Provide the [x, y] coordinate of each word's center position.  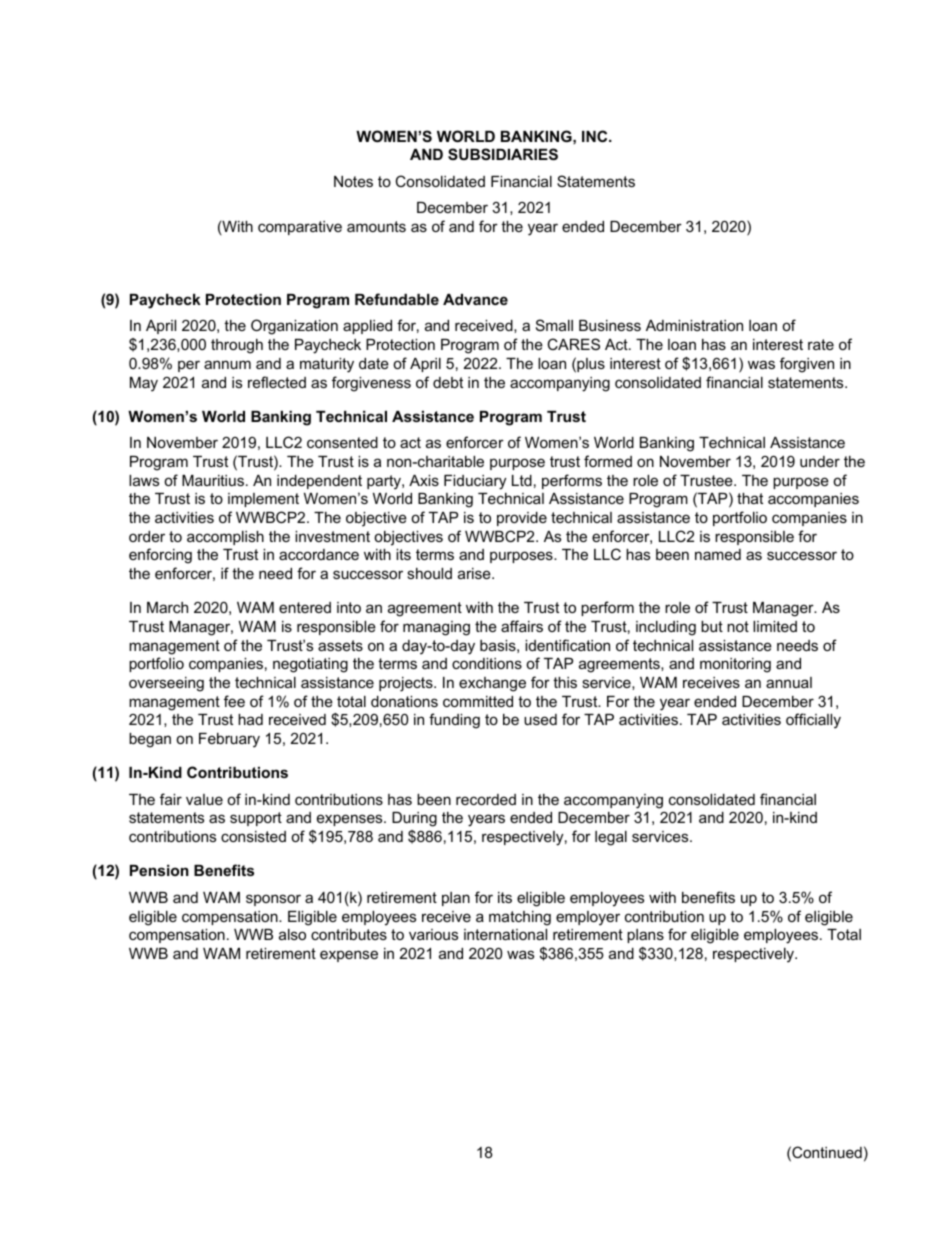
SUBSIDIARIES [503, 154]
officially [813, 721]
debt [448, 382]
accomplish [225, 538]
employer [588, 918]
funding [454, 721]
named [718, 554]
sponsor [273, 900]
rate [821, 344]
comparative [300, 228]
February [229, 740]
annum [227, 364]
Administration [694, 325]
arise [475, 573]
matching [520, 918]
